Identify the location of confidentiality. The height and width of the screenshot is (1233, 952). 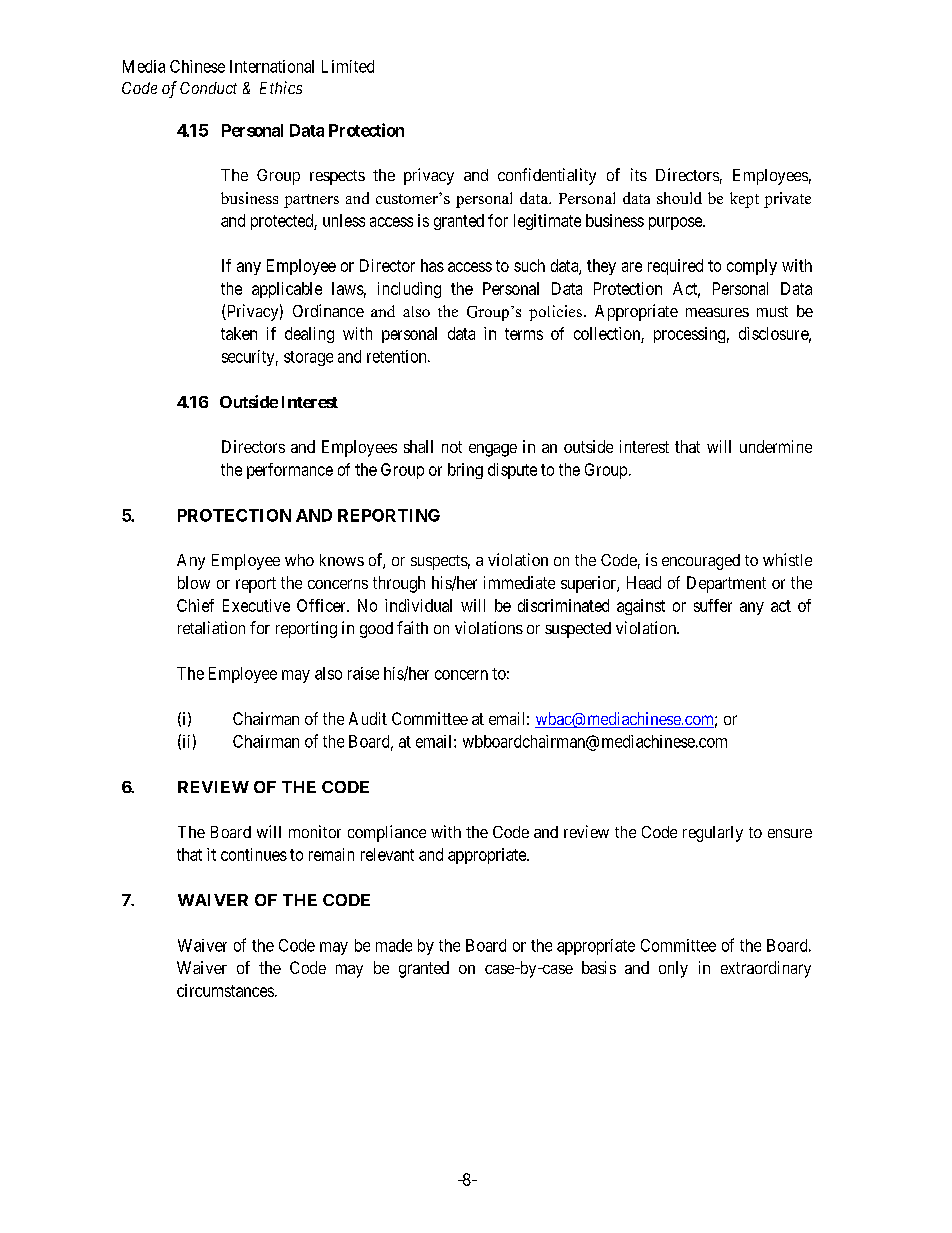
(547, 176).
